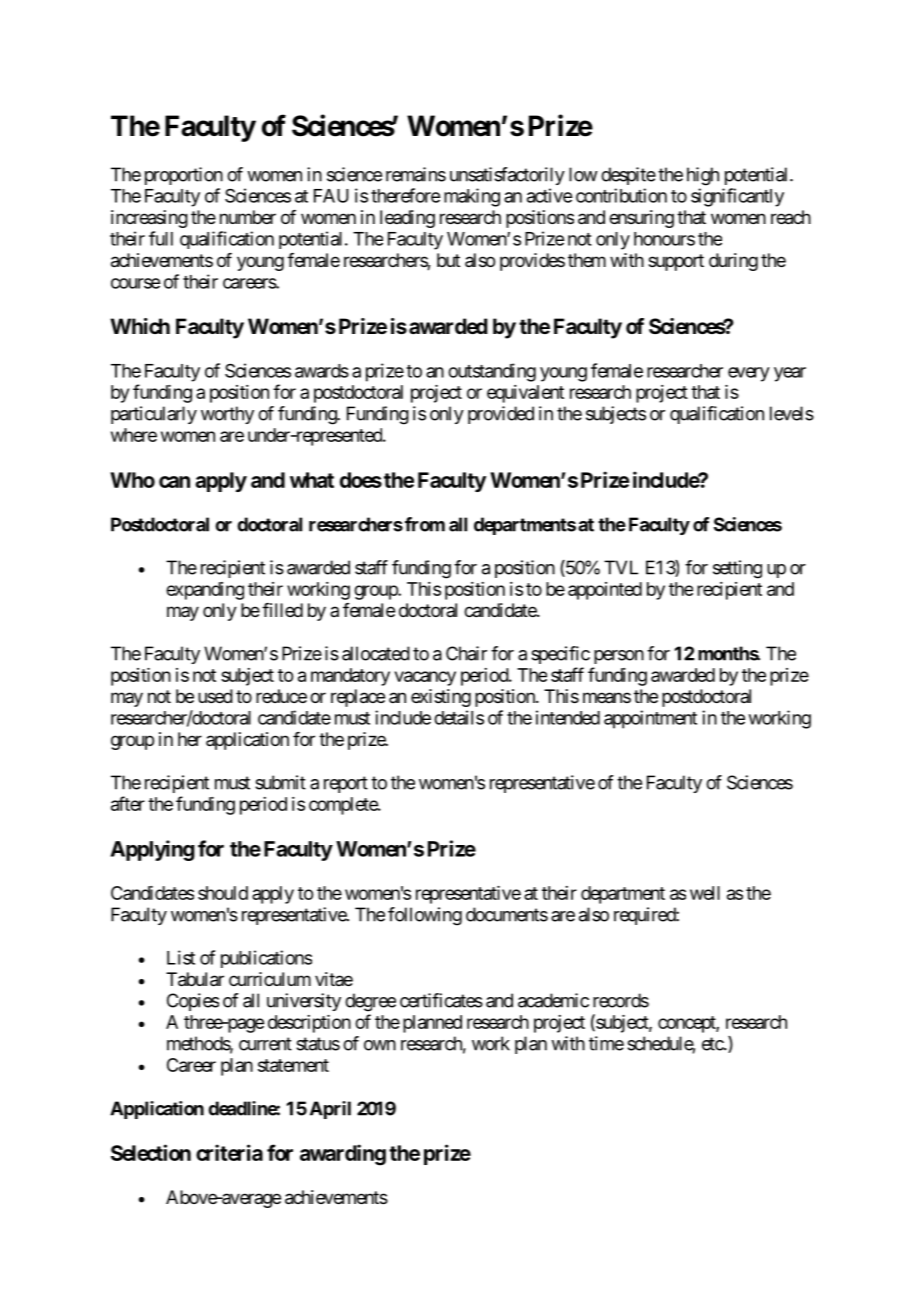 The width and height of the page is (924, 1309). Describe the element at coordinates (229, 1152) in the page. I see `criteria` at that location.
